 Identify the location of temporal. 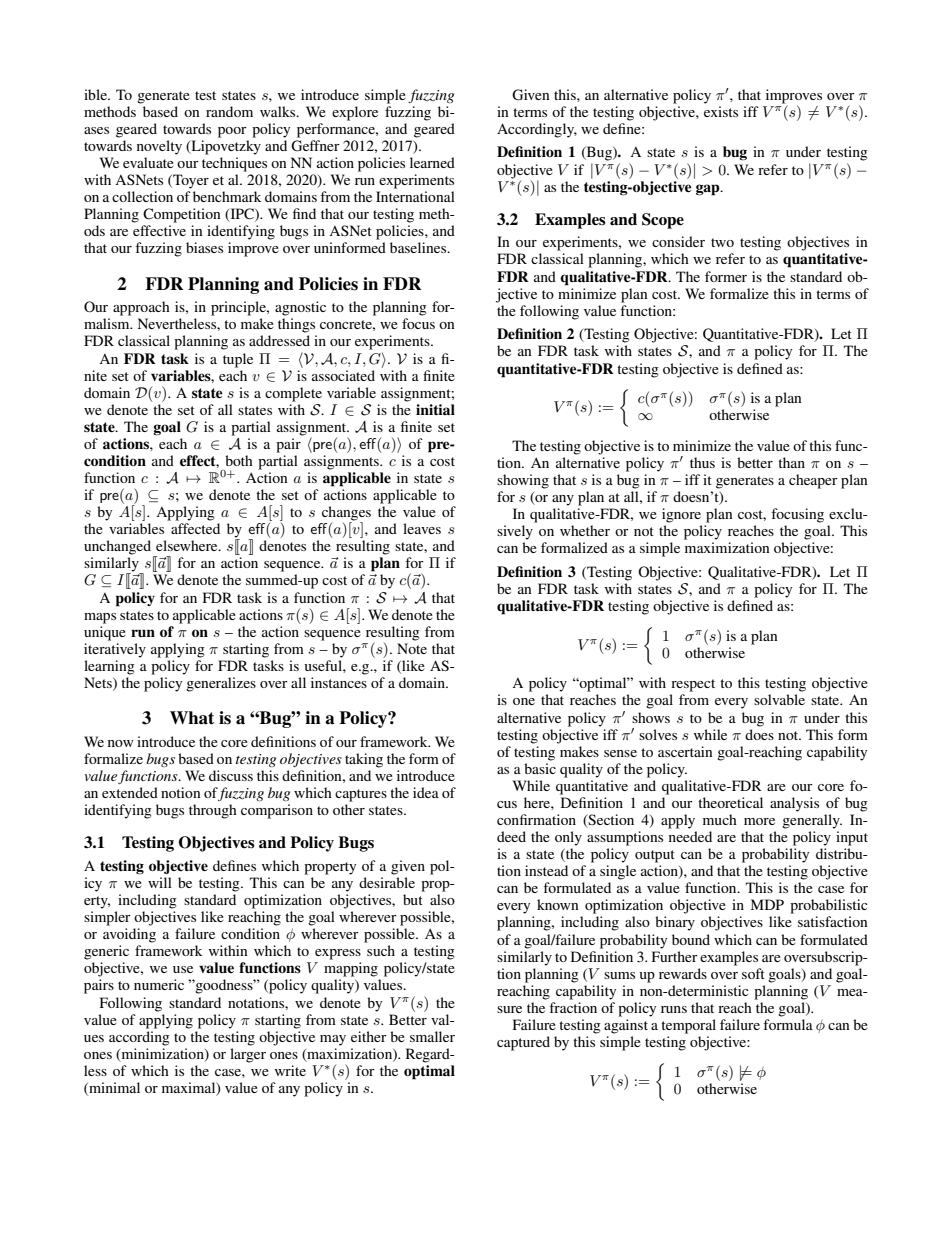
(688, 1026).
